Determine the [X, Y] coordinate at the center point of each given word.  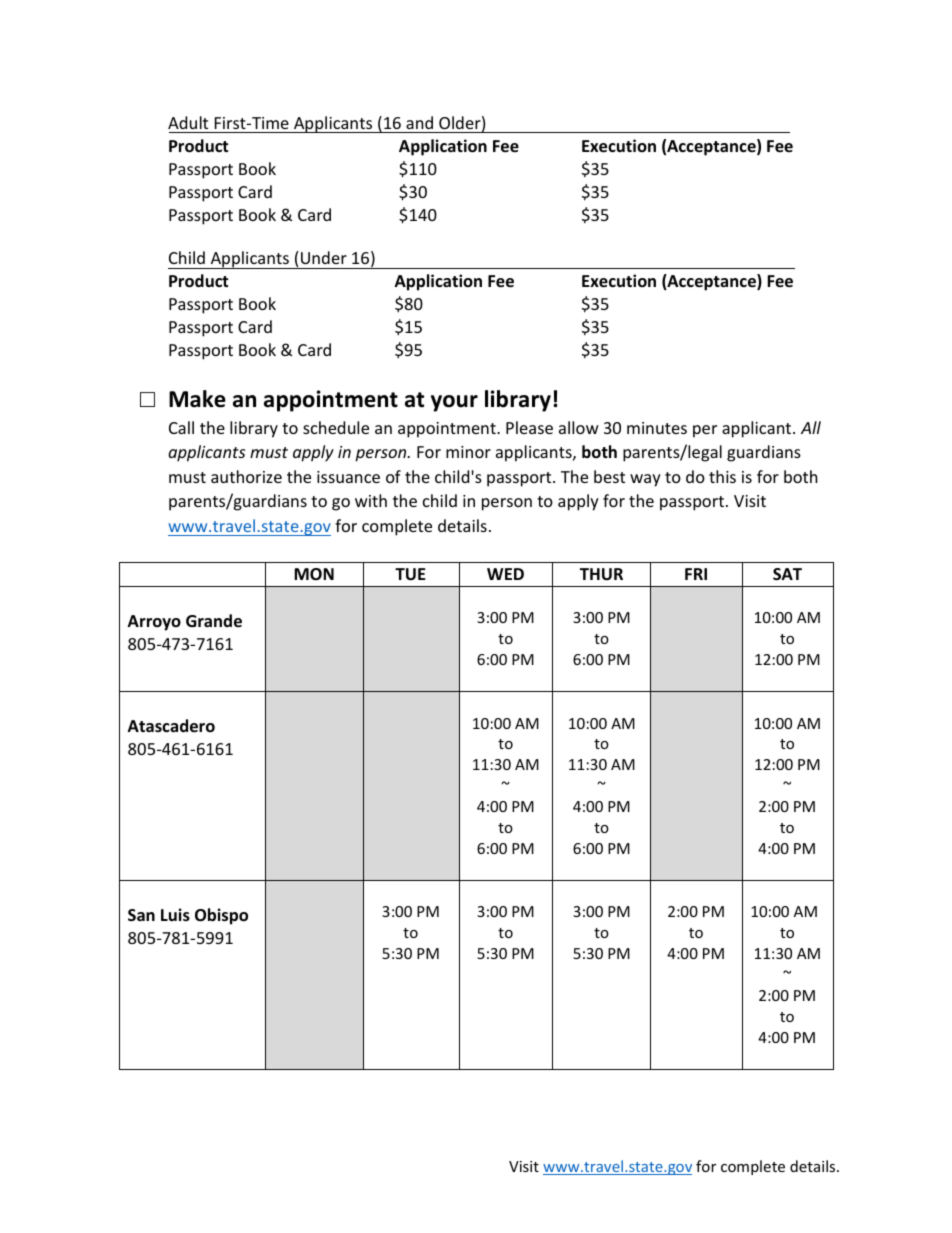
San [141, 915]
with [371, 500]
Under [324, 257]
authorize [246, 476]
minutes [657, 428]
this [722, 476]
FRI [696, 574]
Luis [175, 915]
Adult [188, 122]
